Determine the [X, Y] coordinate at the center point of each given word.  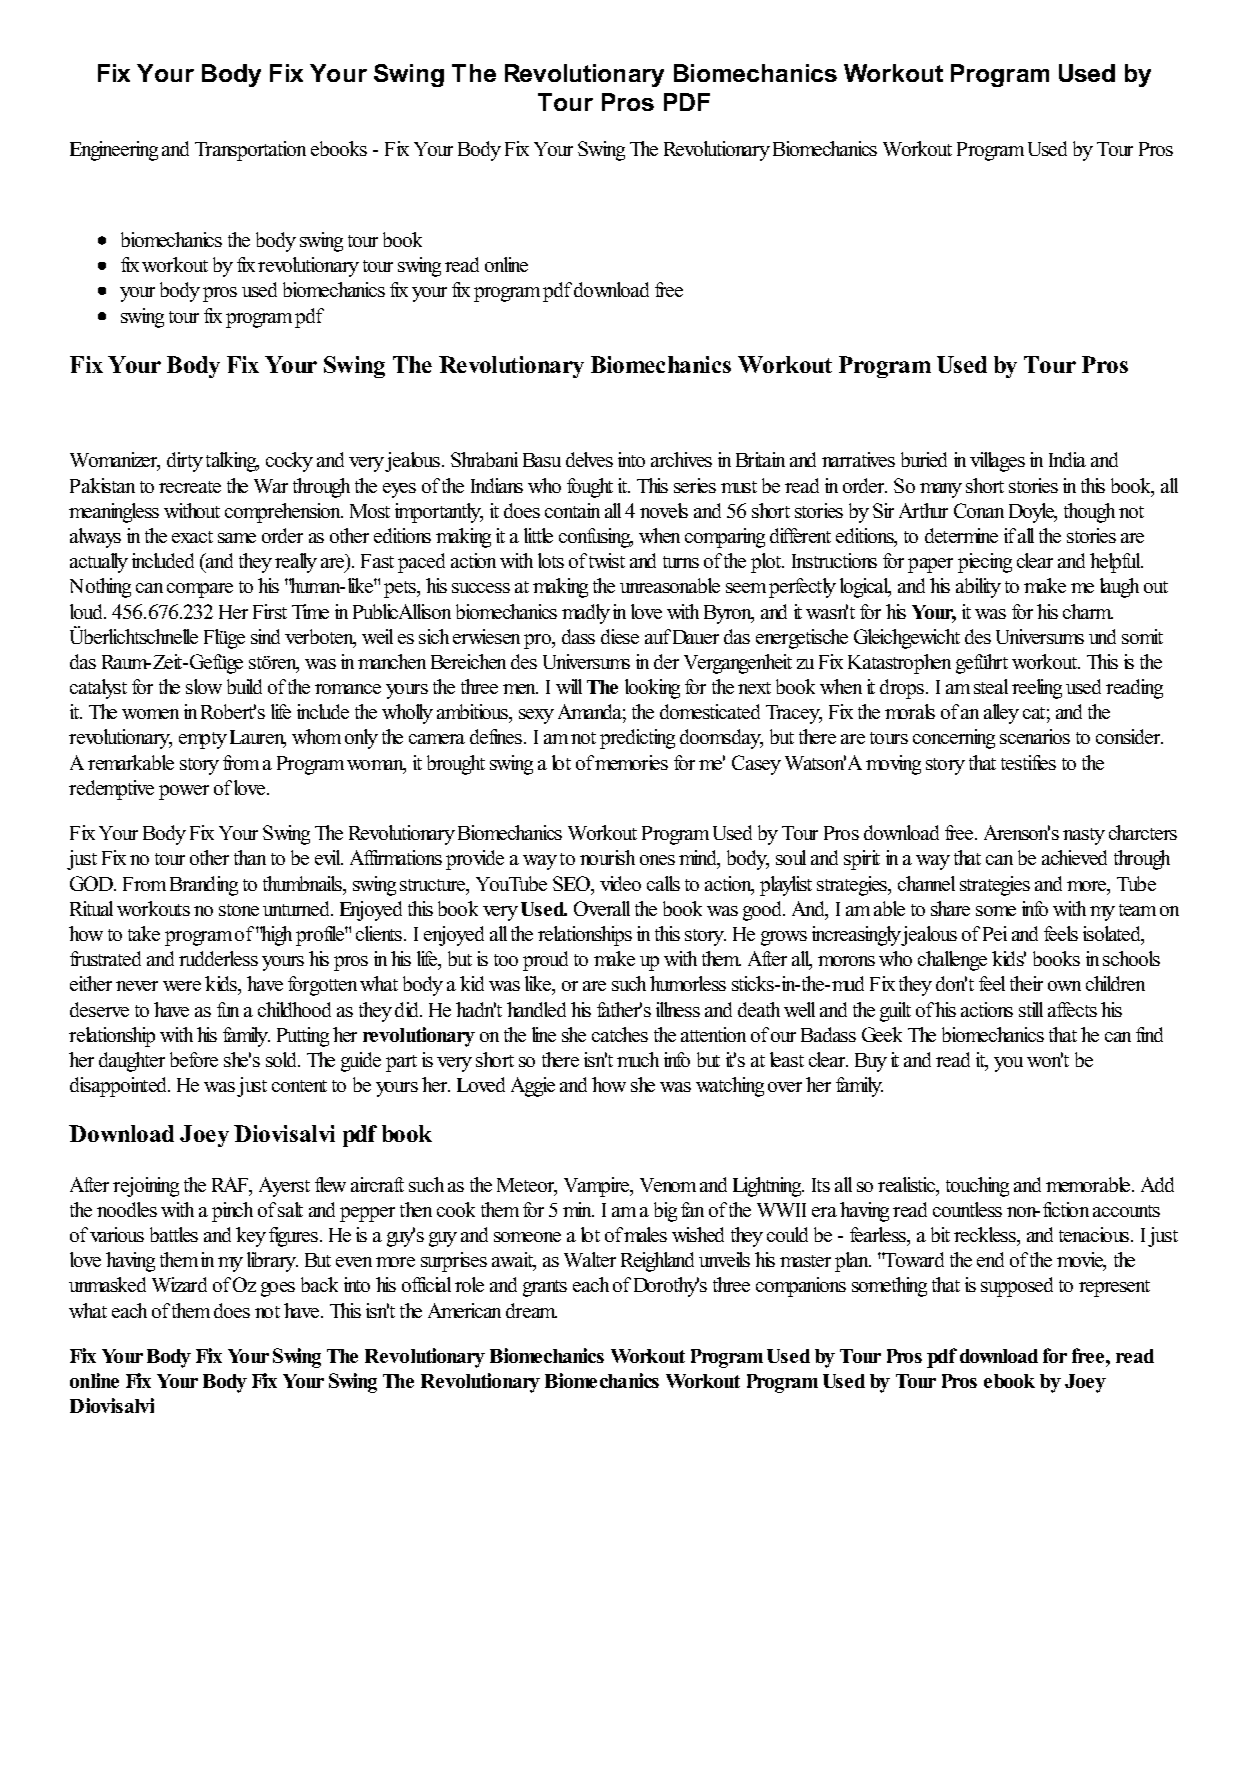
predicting [637, 739]
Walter [590, 1259]
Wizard [179, 1284]
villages [997, 462]
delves [589, 459]
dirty [185, 462]
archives [681, 459]
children [1115, 983]
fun [228, 1009]
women [150, 714]
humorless [688, 983]
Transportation [250, 151]
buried [924, 459]
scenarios [1035, 736]
